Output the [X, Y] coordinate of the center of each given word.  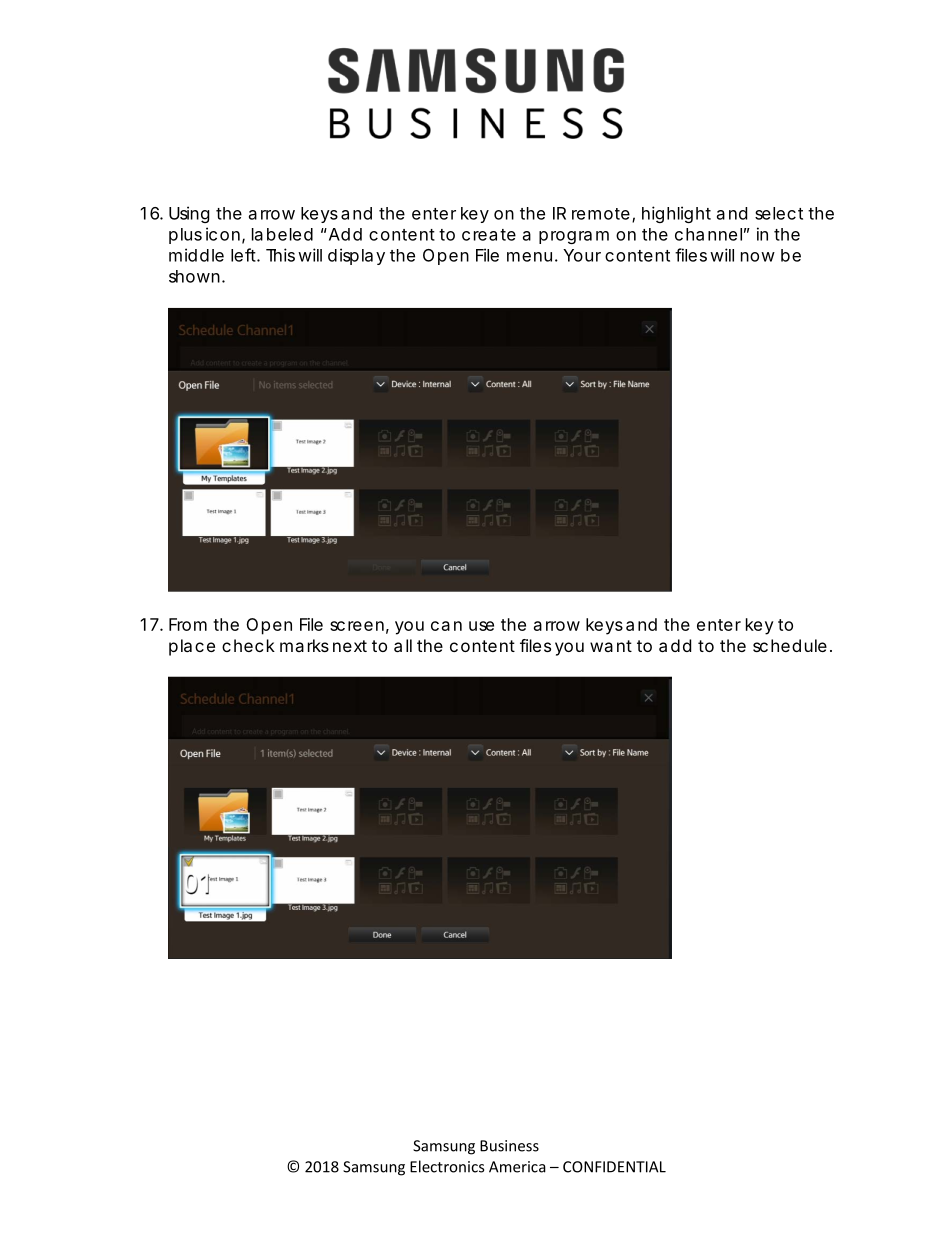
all [403, 645]
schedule [790, 645]
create [489, 235]
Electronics [447, 1166]
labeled [282, 234]
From [188, 624]
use [481, 626]
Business [509, 1146]
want [611, 646]
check [248, 645]
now [758, 257]
